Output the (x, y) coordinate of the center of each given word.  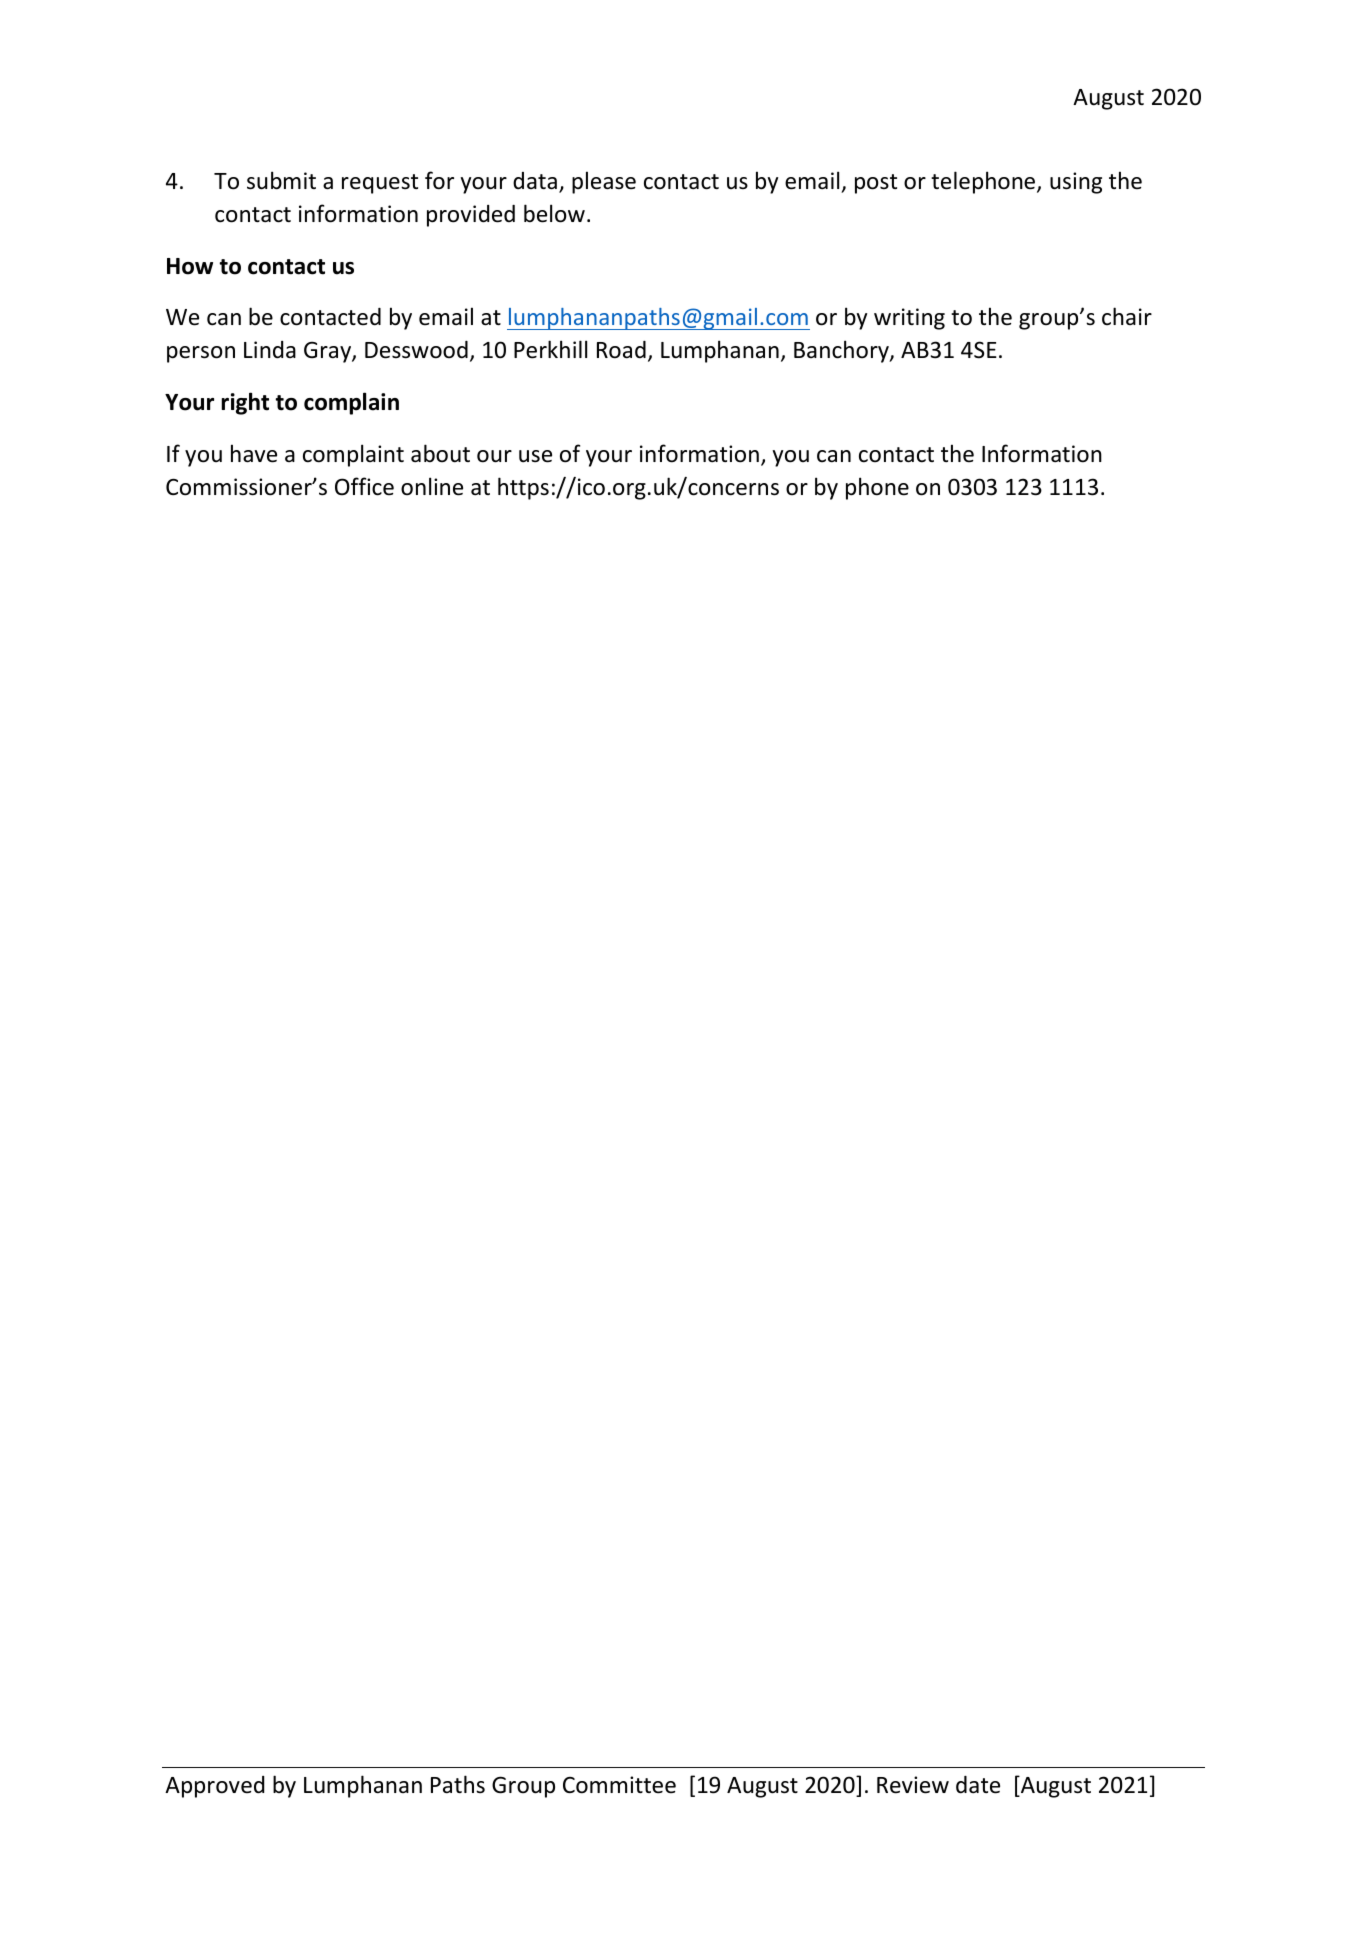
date (978, 1785)
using (1076, 183)
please (604, 182)
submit (281, 180)
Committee (619, 1785)
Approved (214, 1787)
